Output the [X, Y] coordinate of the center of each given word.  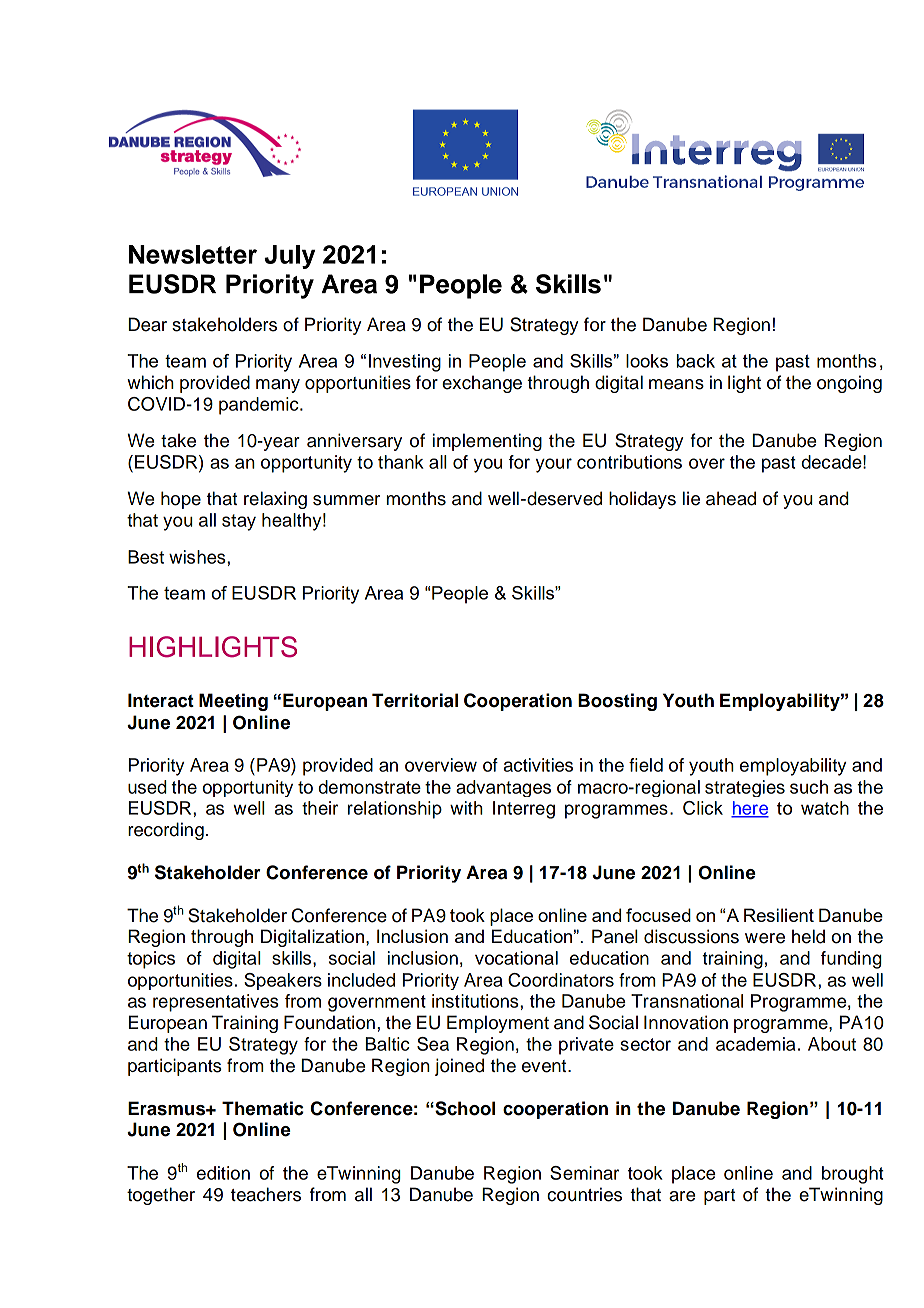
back [696, 361]
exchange [482, 384]
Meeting [233, 702]
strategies [745, 788]
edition [223, 1173]
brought [853, 1175]
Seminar [584, 1173]
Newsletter [193, 254]
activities [538, 765]
